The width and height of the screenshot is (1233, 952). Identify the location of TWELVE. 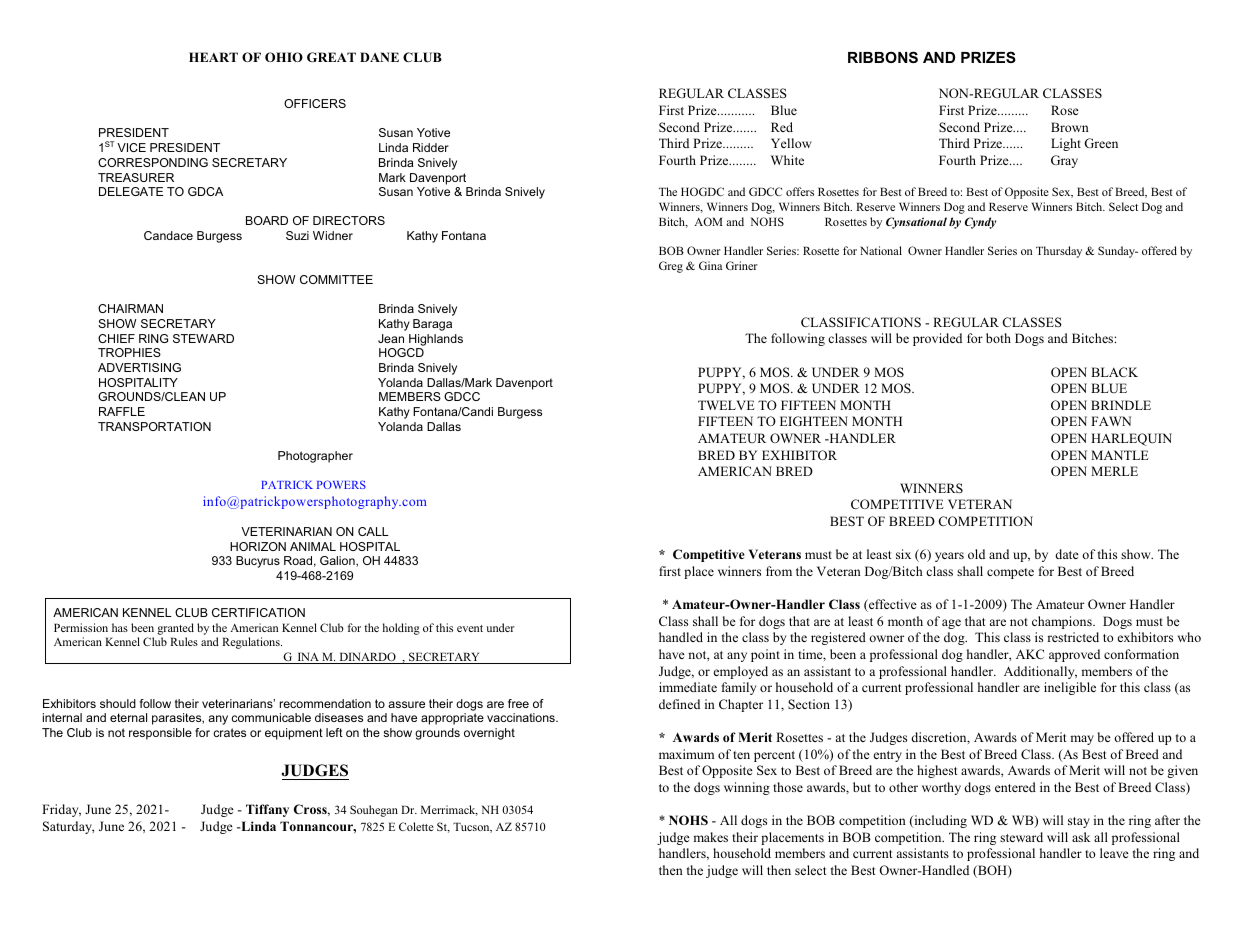
(726, 405).
